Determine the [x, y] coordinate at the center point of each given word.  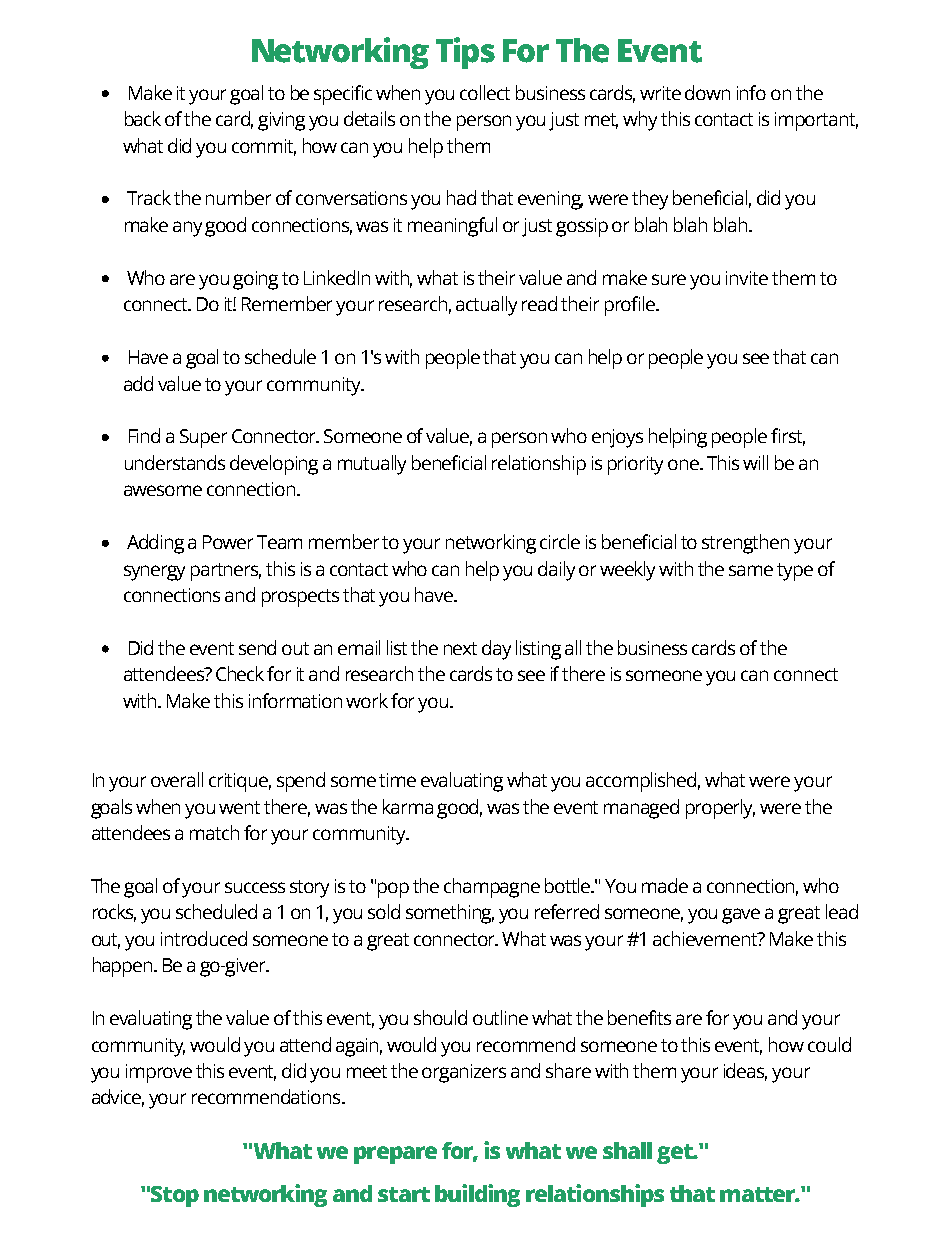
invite [747, 278]
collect [485, 92]
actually [486, 306]
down [707, 92]
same [751, 570]
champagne [492, 888]
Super [203, 438]
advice [118, 1098]
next [460, 648]
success [255, 887]
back [143, 118]
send [257, 647]
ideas [745, 1072]
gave [741, 916]
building [477, 1195]
